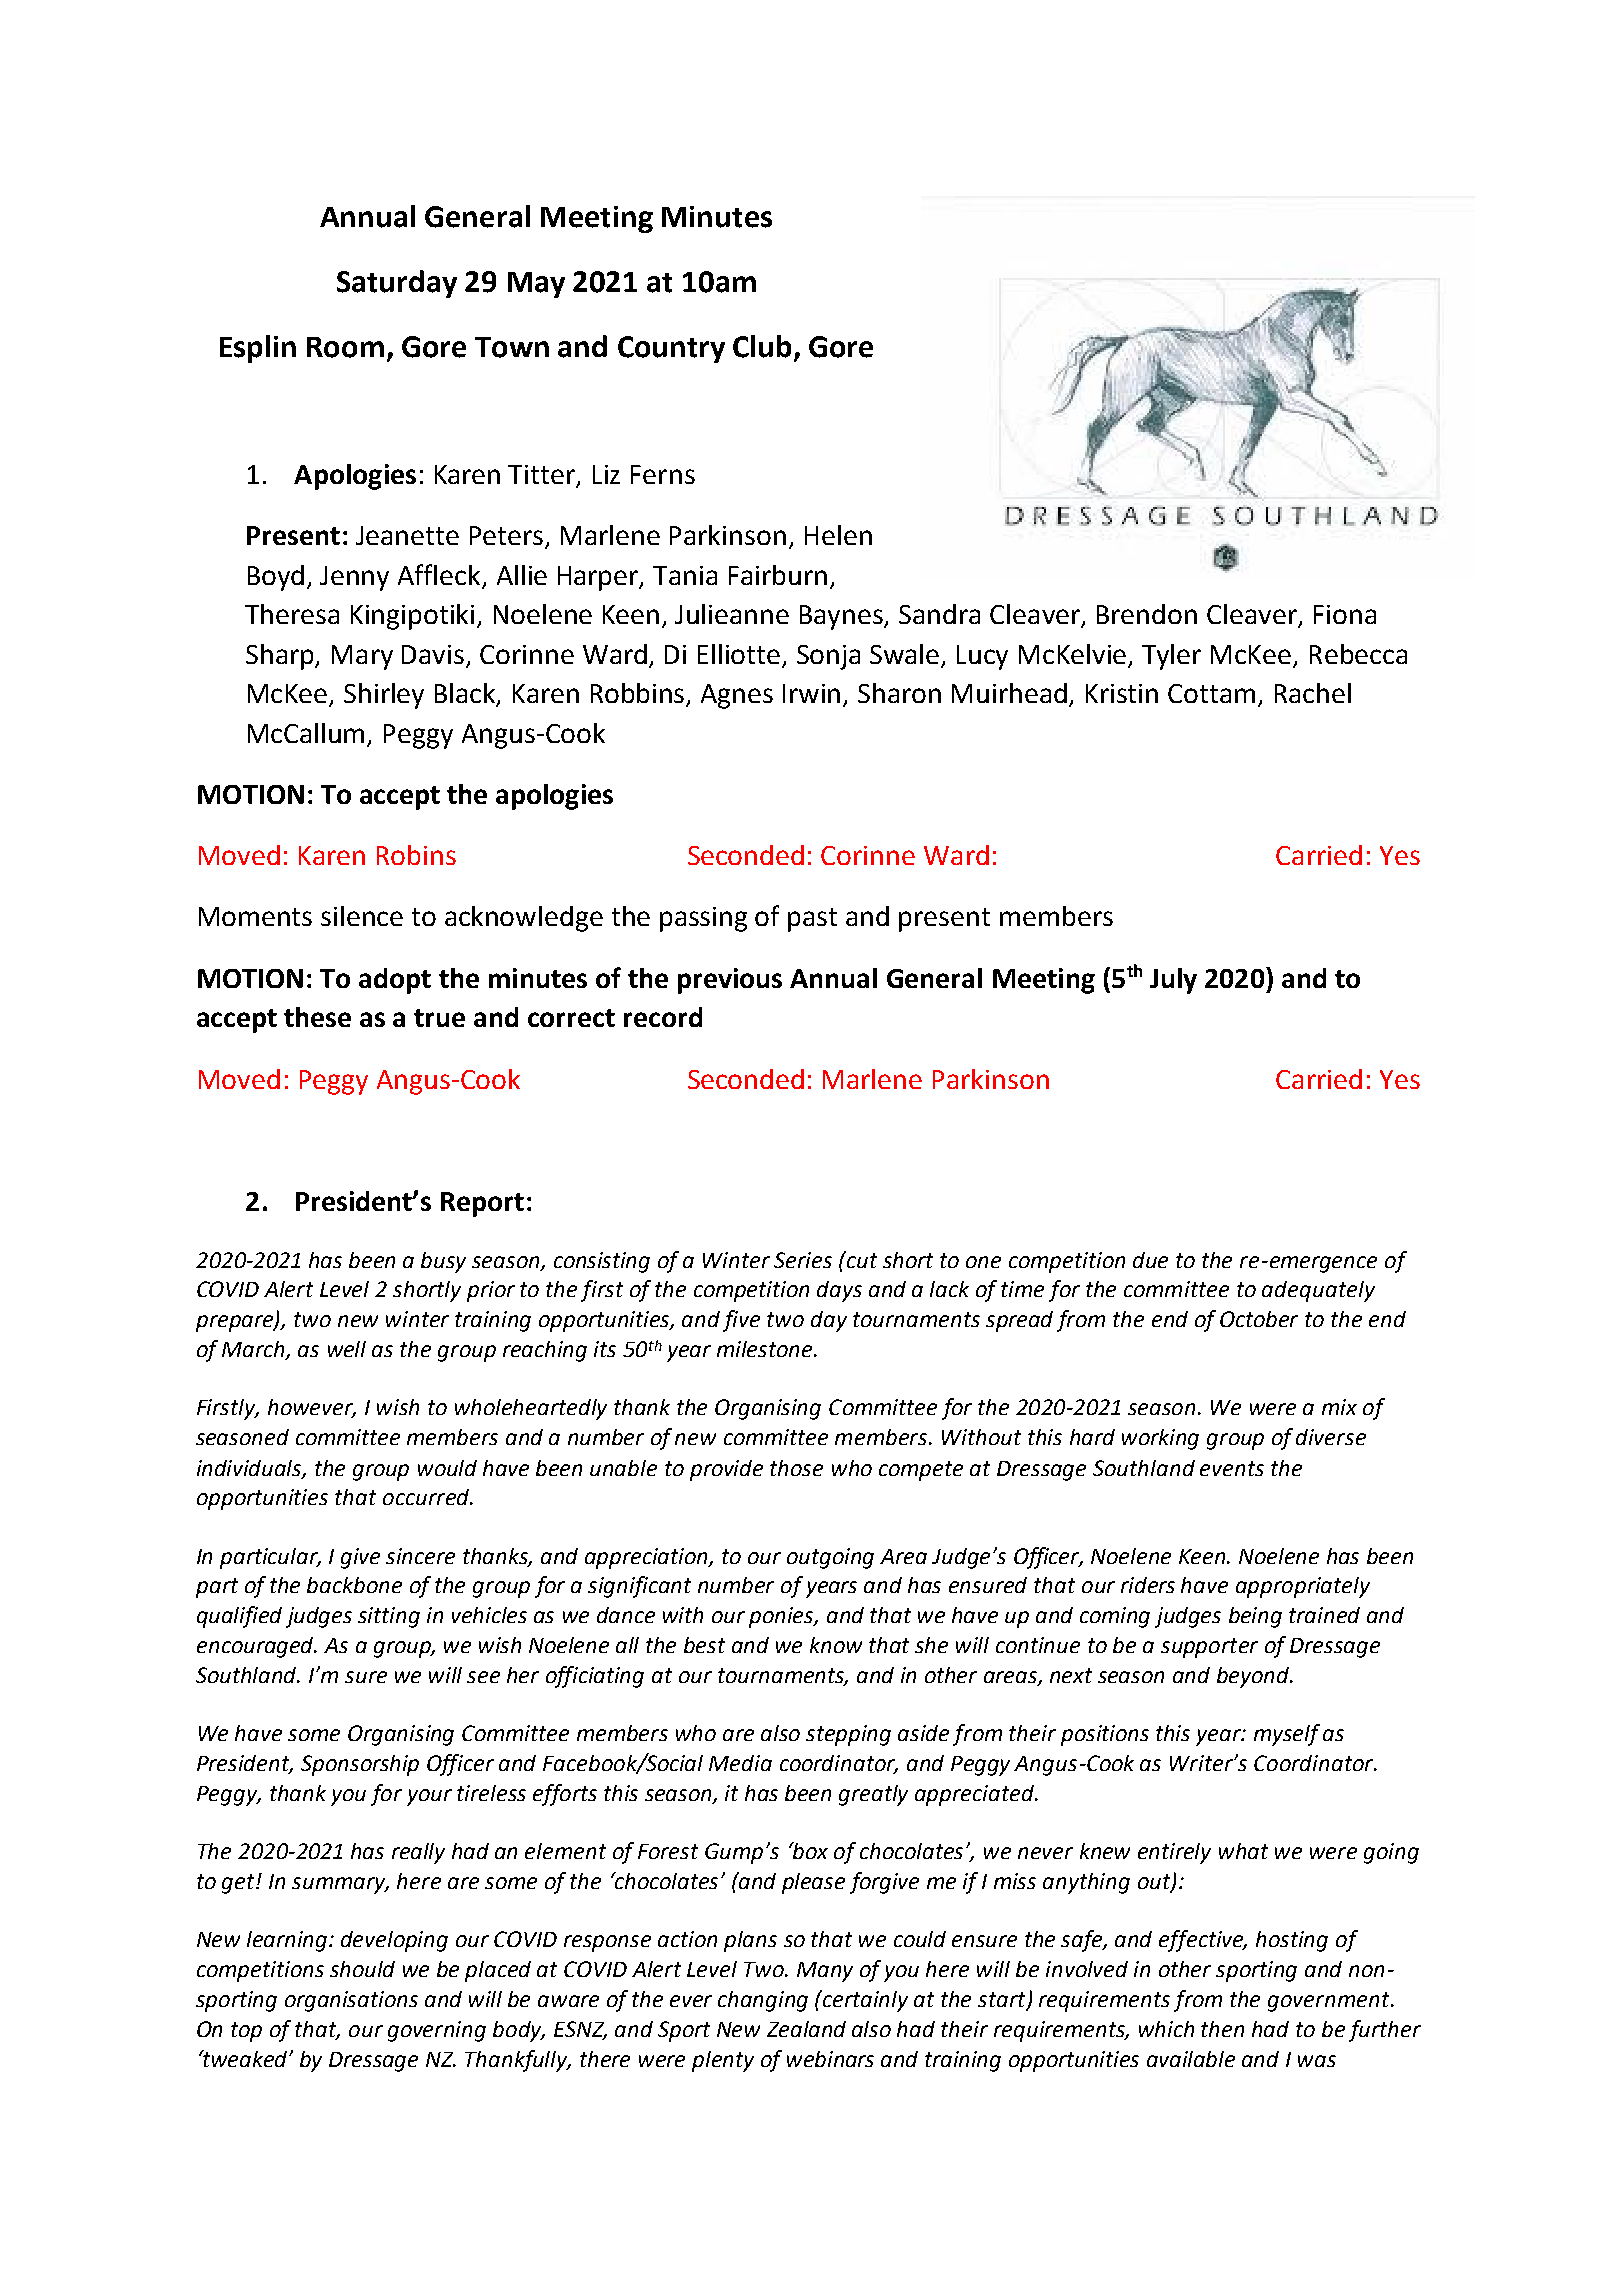 The width and height of the screenshot is (1622, 2294). Describe the element at coordinates (1313, 693) in the screenshot. I see `Rachel` at that location.
